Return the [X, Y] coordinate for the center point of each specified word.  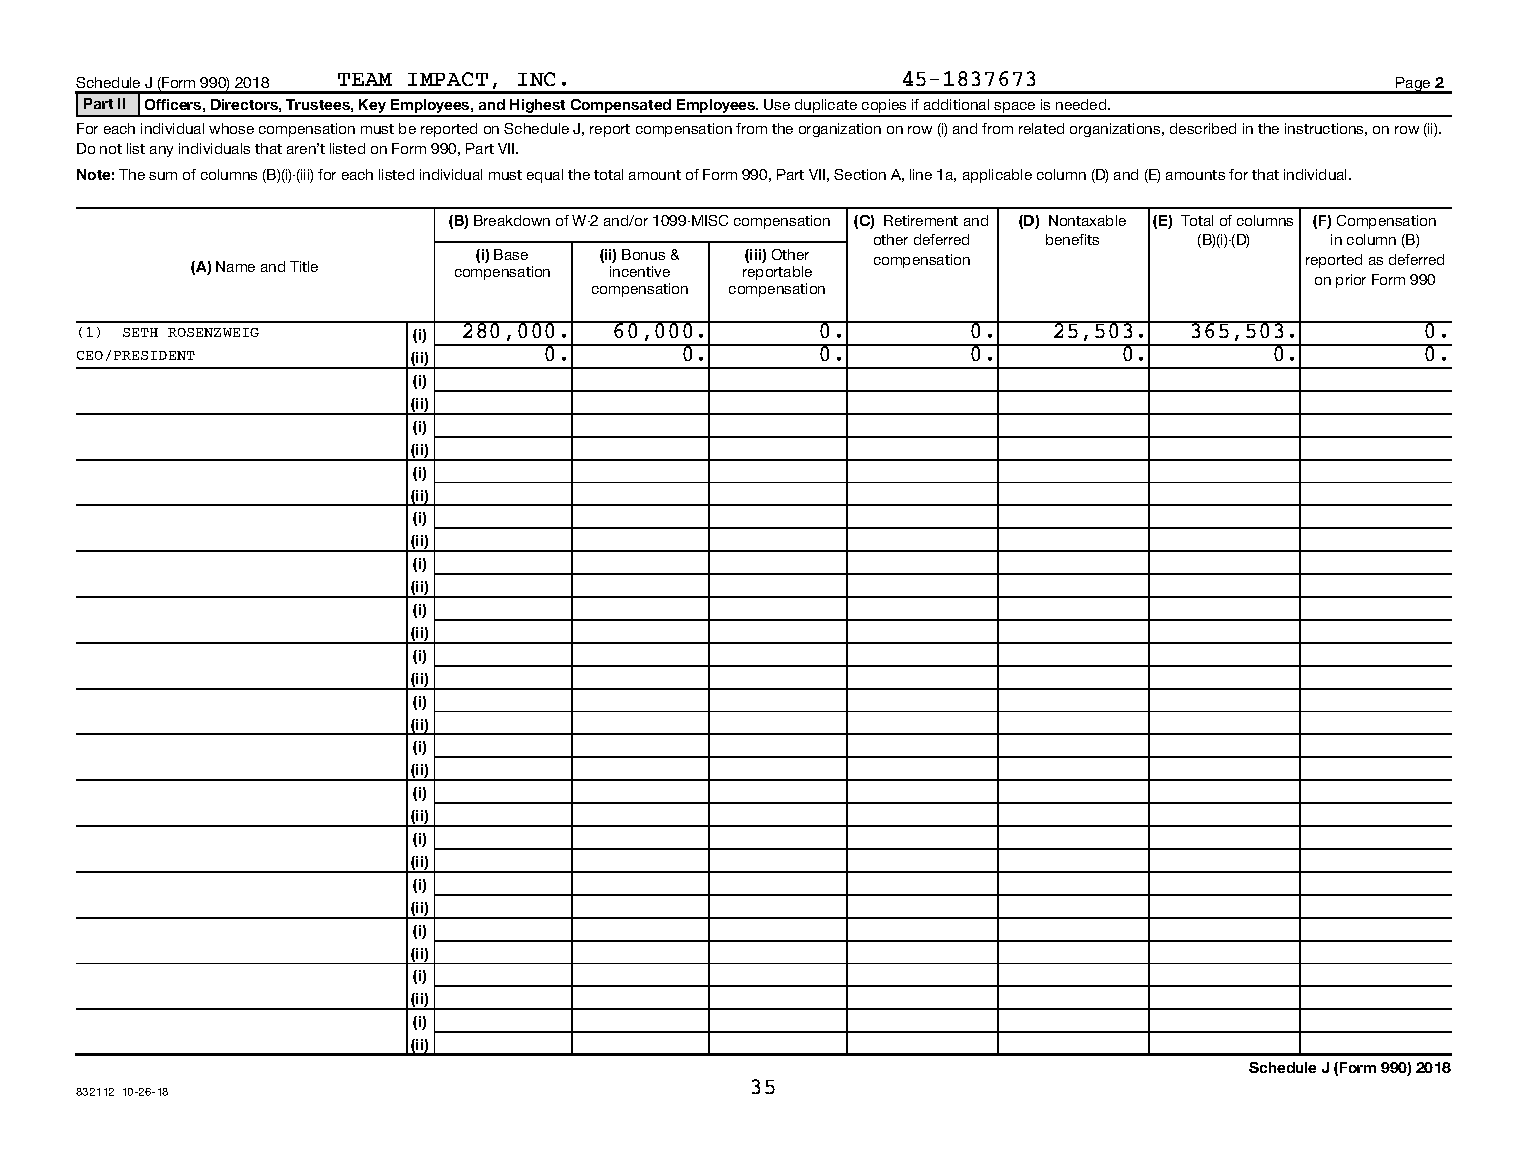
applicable [997, 176]
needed [1082, 104]
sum [163, 176]
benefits [1072, 239]
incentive [640, 271]
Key [373, 107]
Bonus [643, 254]
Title [304, 266]
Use [777, 104]
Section [860, 174]
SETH [140, 332]
